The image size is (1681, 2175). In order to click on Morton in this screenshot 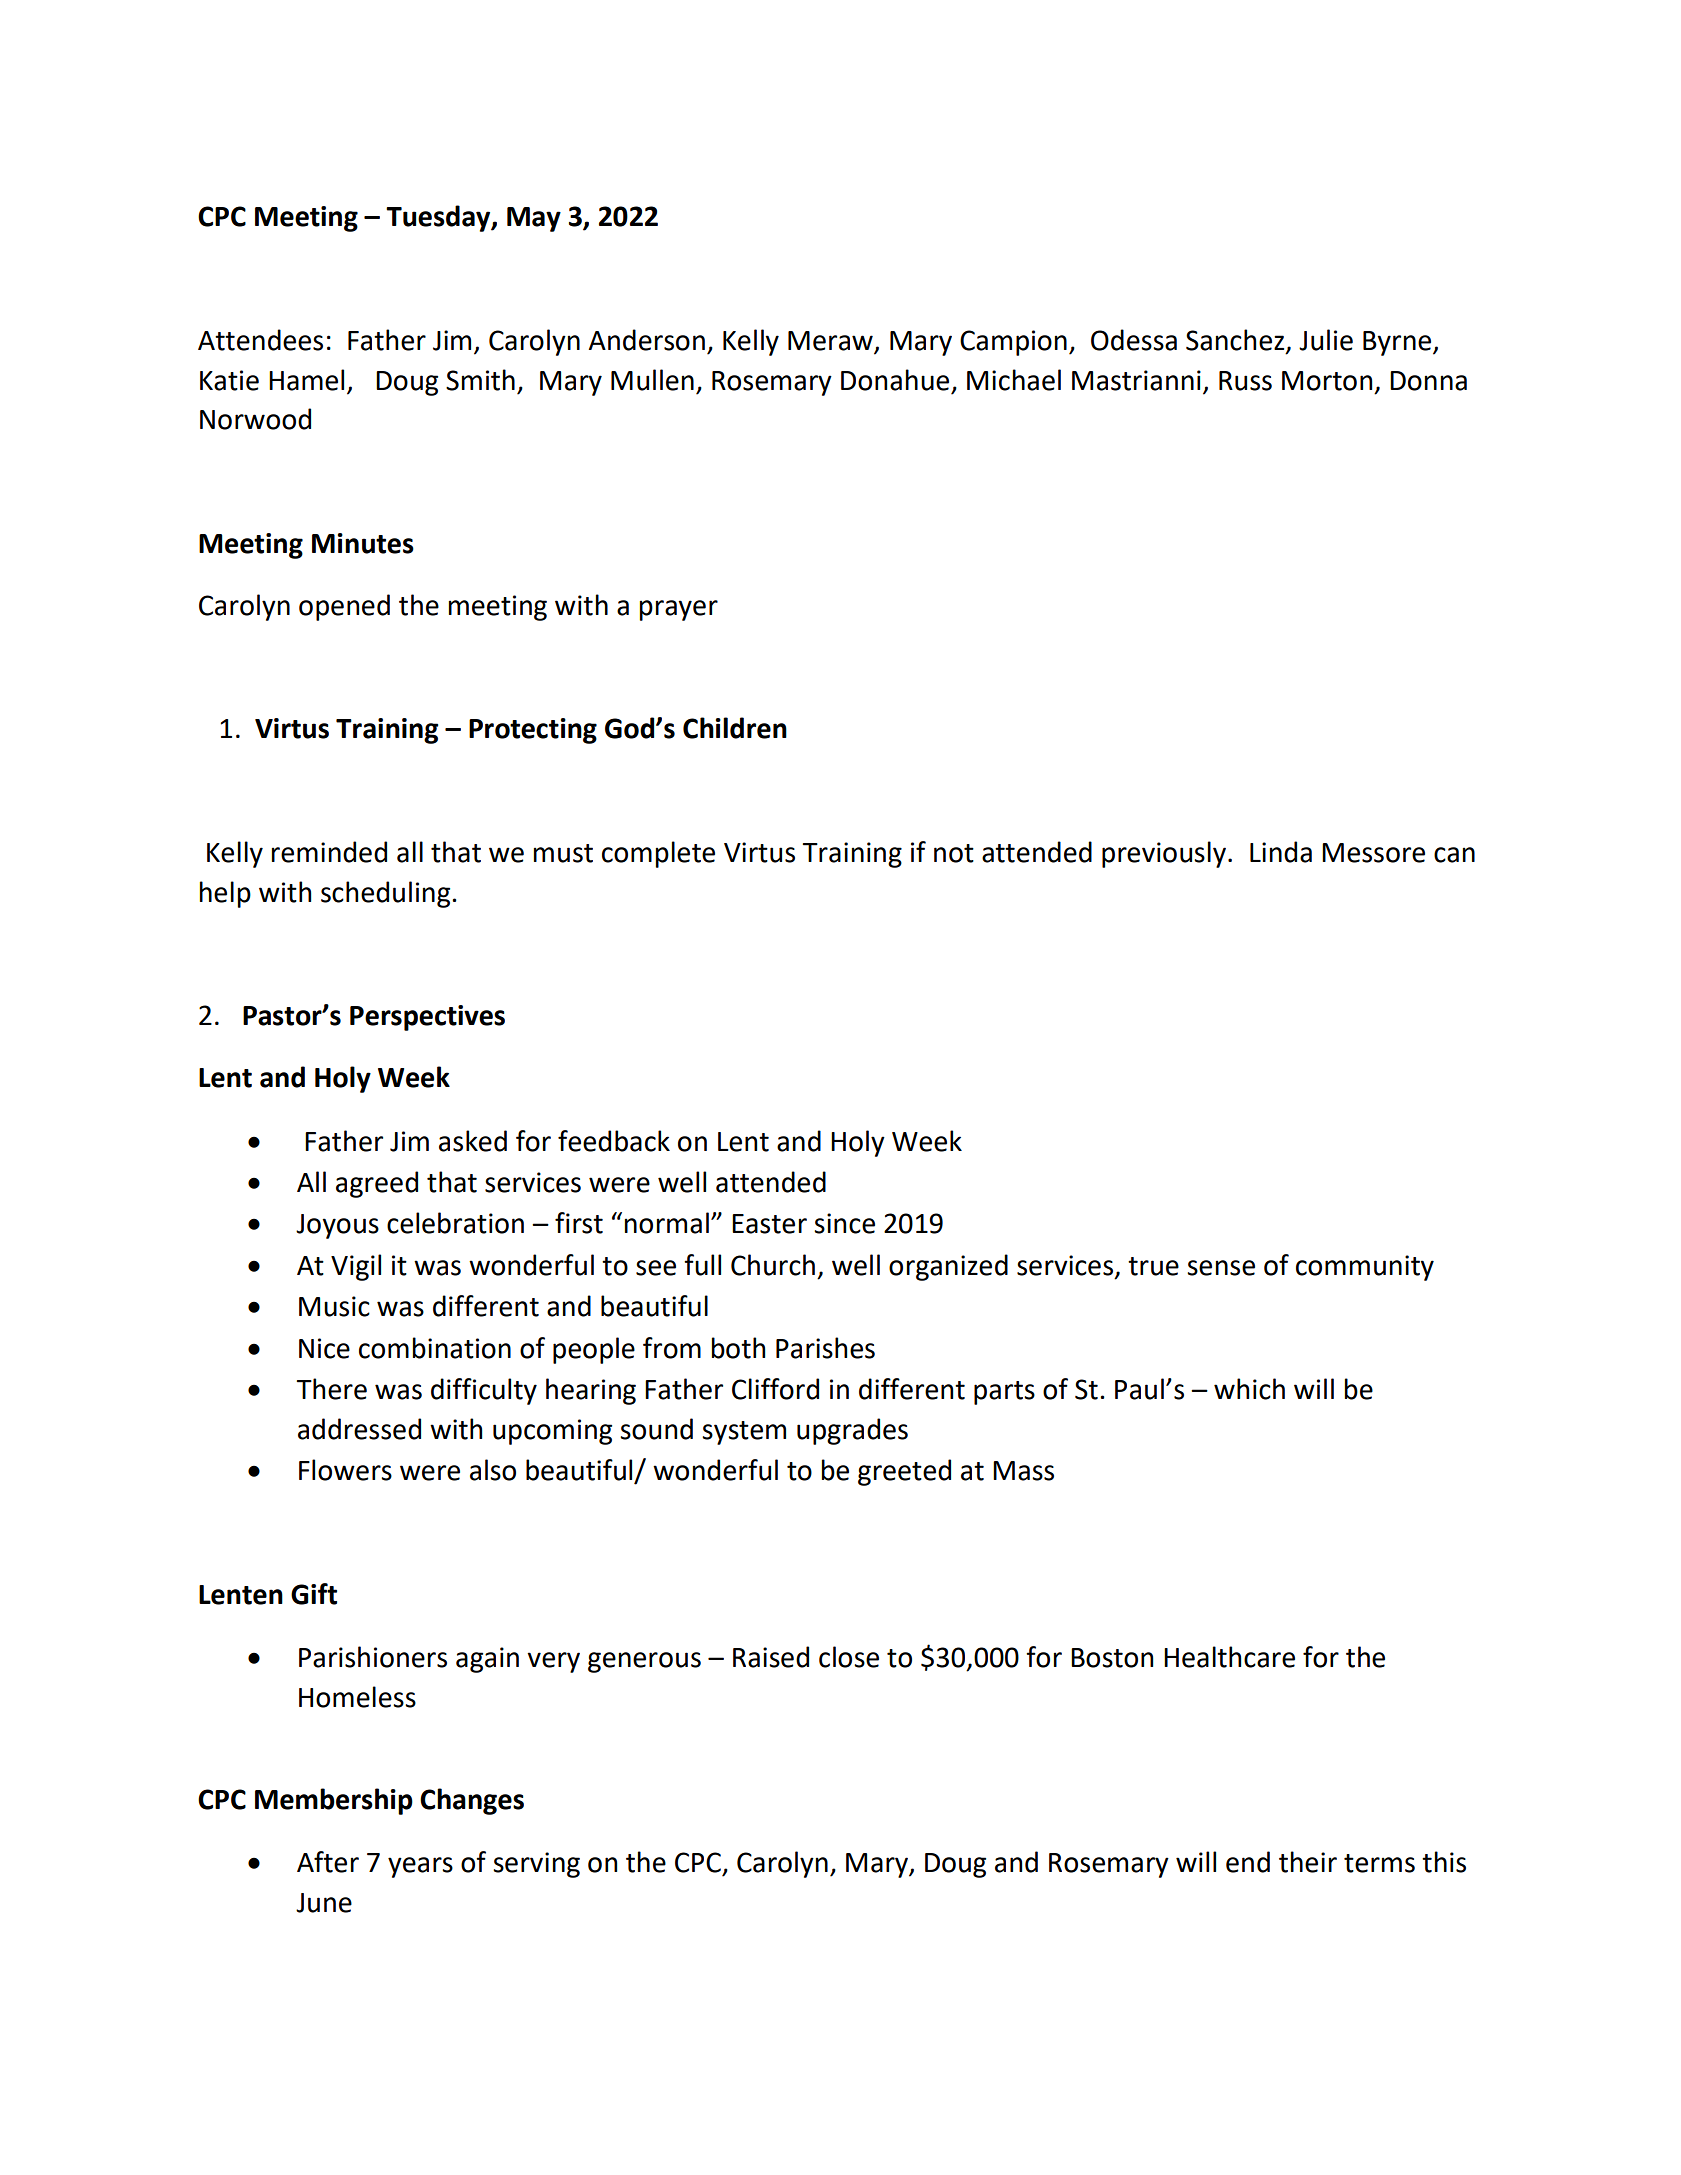, I will do `click(1327, 381)`.
